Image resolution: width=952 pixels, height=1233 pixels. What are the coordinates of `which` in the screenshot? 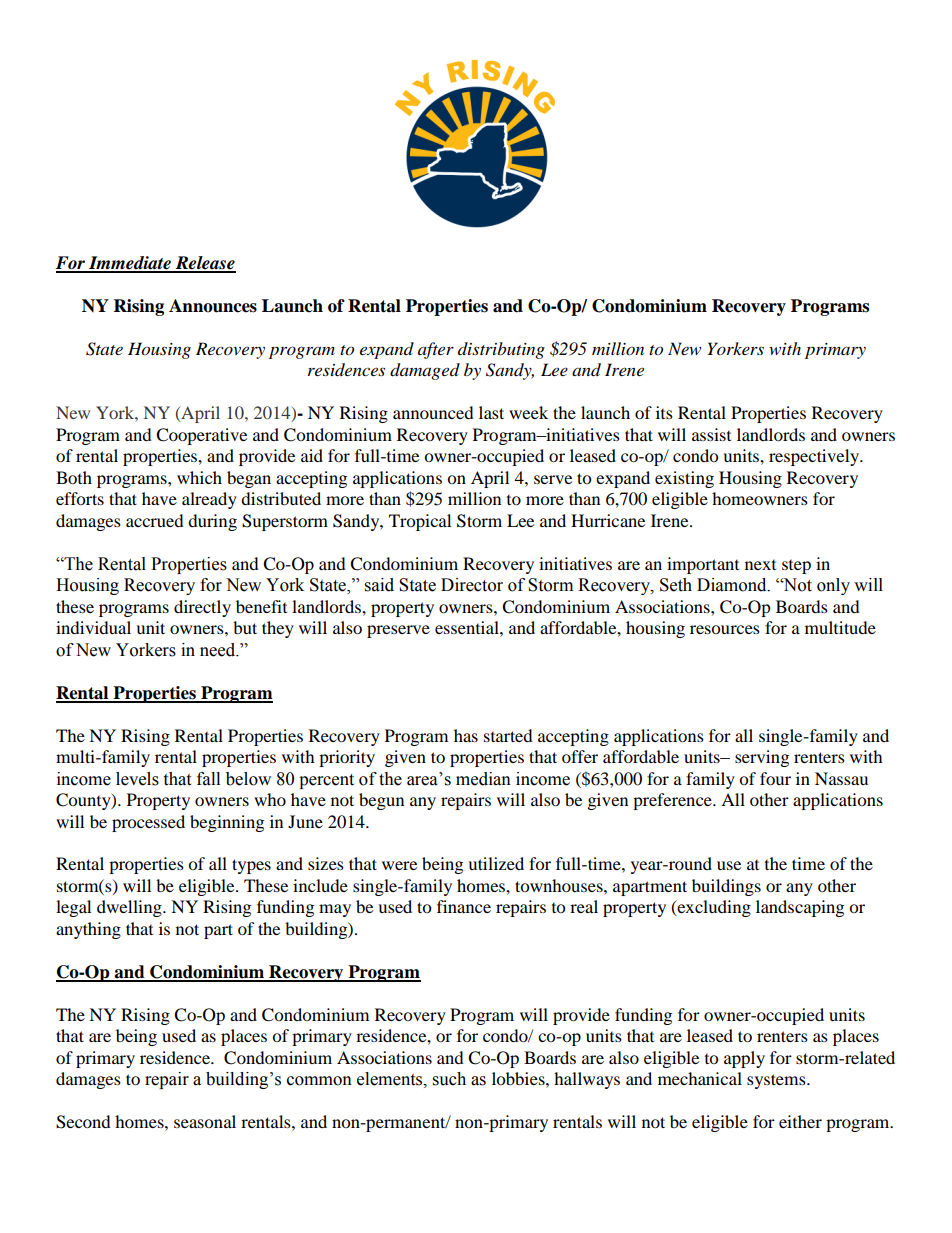 It's located at (199, 477).
